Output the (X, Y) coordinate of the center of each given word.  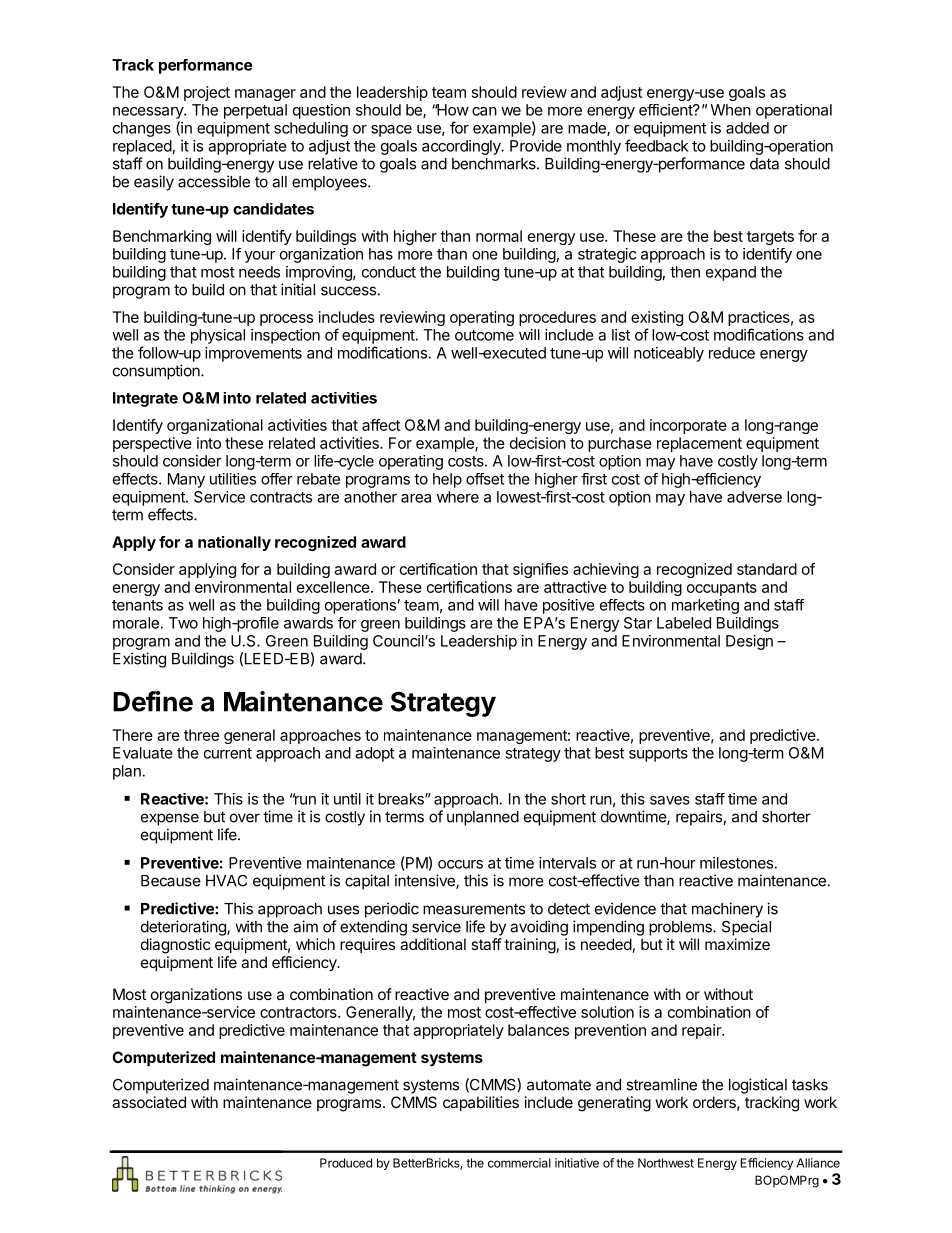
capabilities (481, 1103)
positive (569, 606)
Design (749, 642)
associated (149, 1102)
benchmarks (495, 164)
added (747, 128)
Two (183, 623)
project (207, 93)
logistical (758, 1086)
